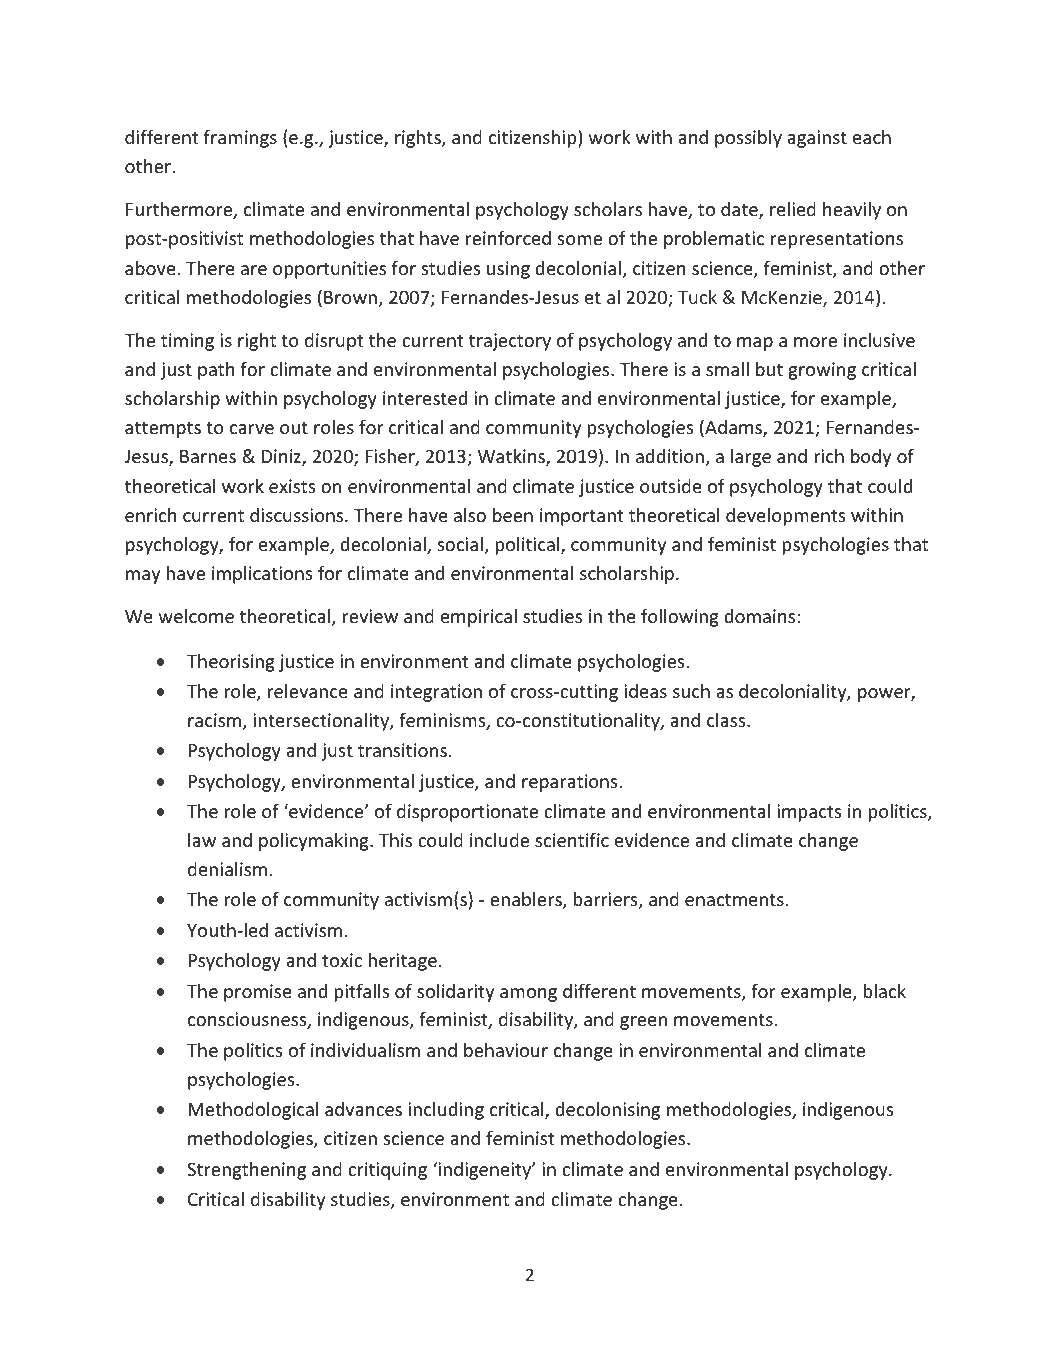 The width and height of the screenshot is (1060, 1372). I want to click on Theorising, so click(231, 663).
